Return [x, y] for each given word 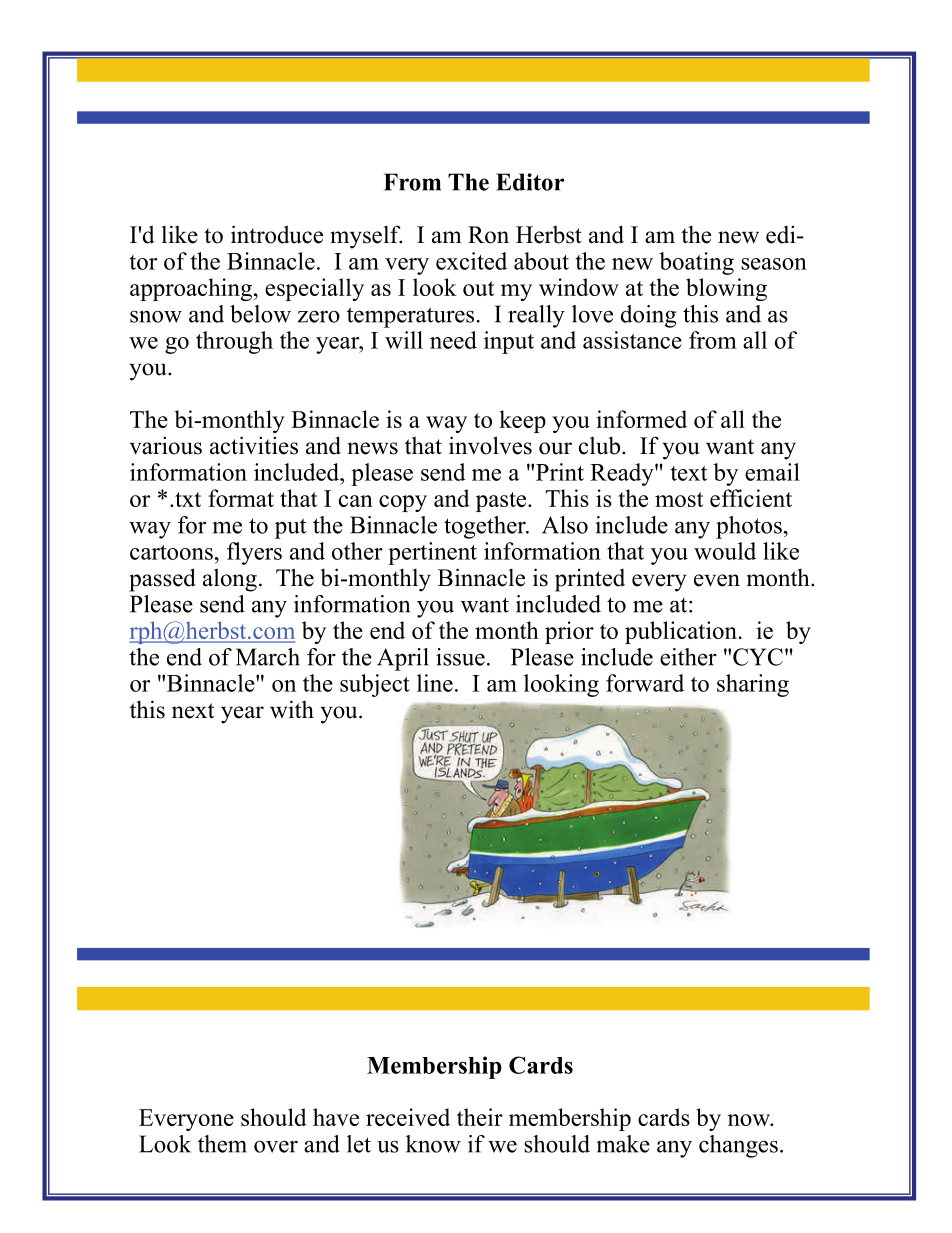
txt [188, 499]
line [435, 683]
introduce [277, 234]
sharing [753, 685]
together [486, 527]
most [679, 499]
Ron [488, 235]
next [193, 711]
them [222, 1144]
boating [696, 263]
